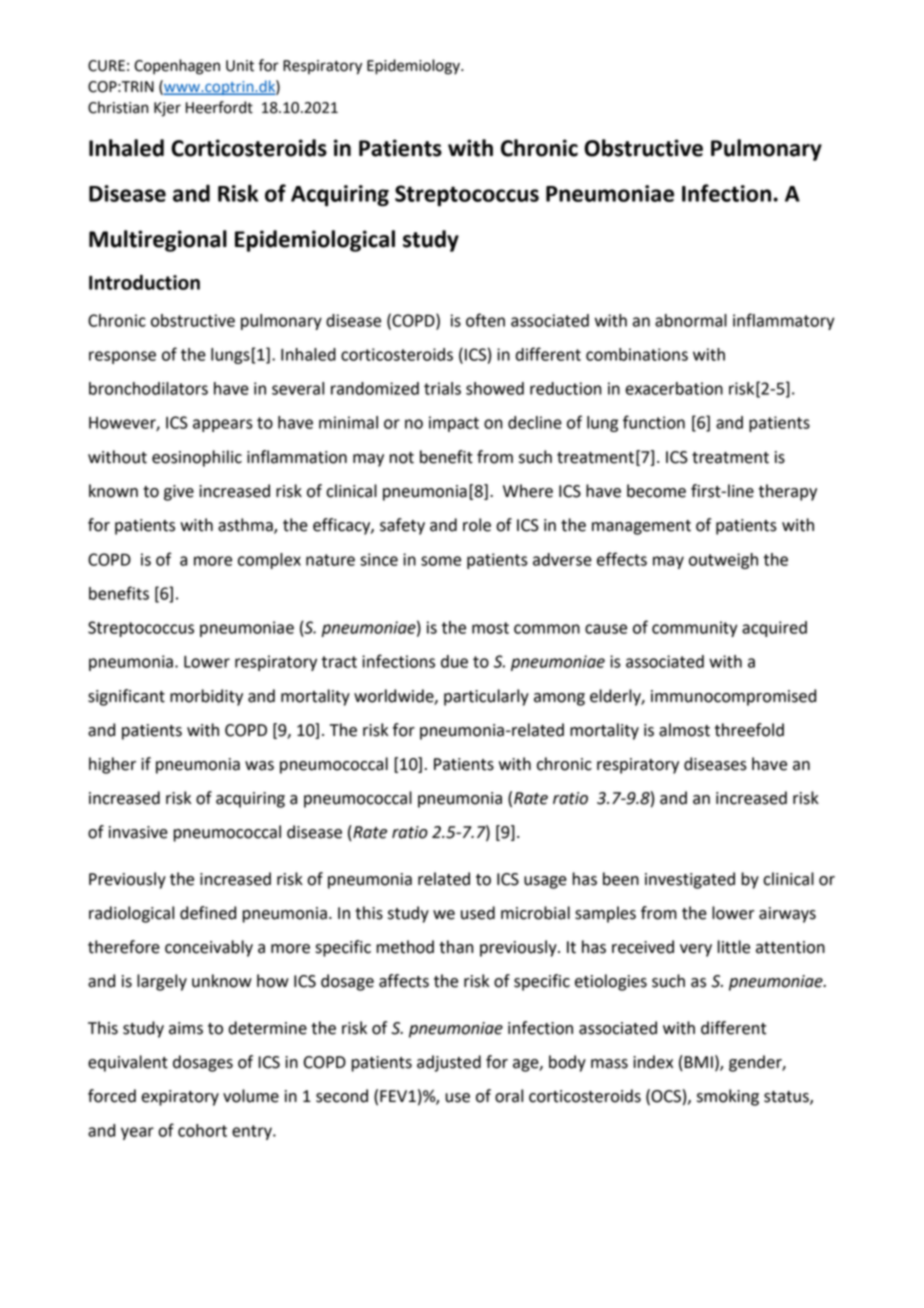 The height and width of the image is (1308, 924). Describe the element at coordinates (441, 561) in the image. I see `some` at that location.
